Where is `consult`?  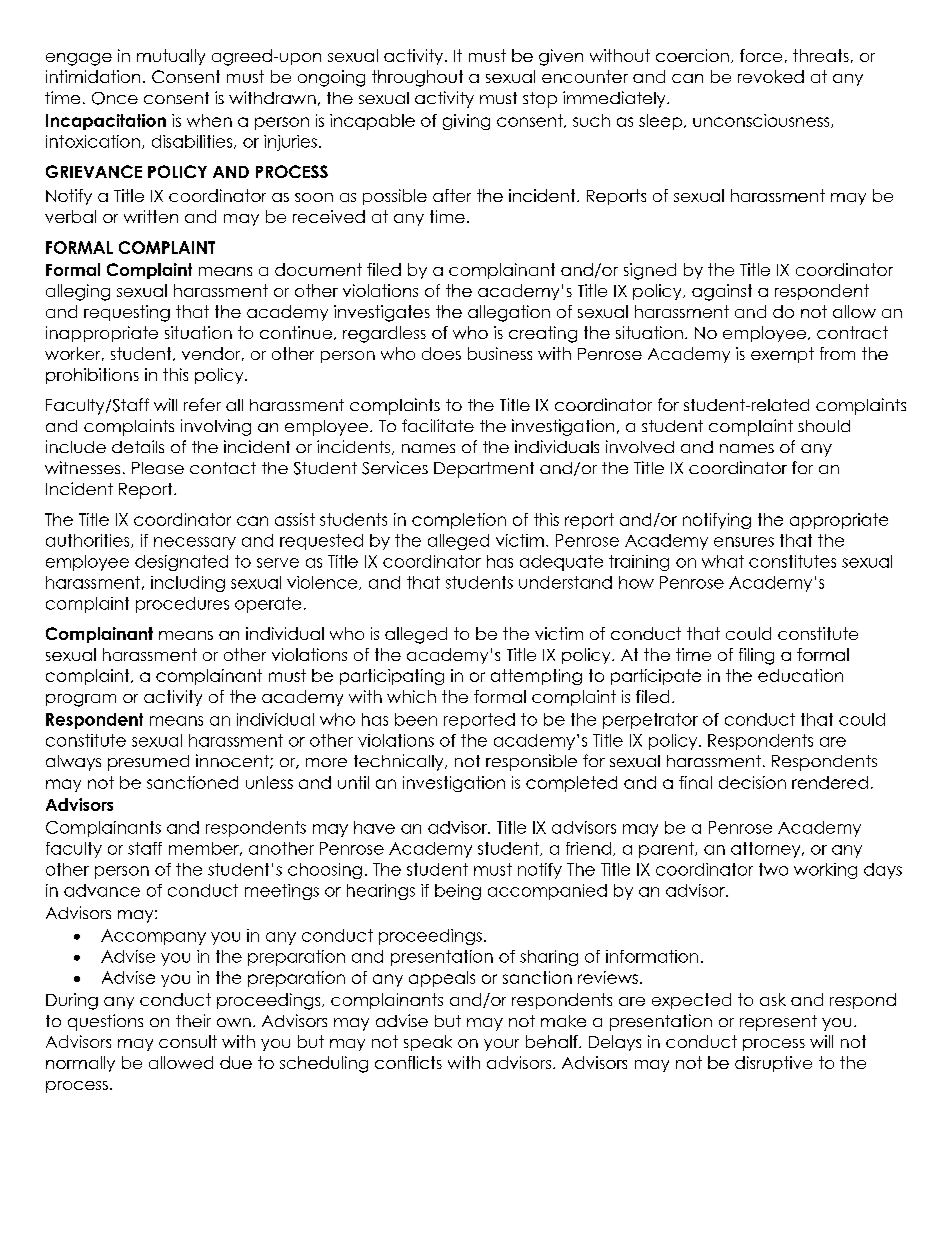 consult is located at coordinates (188, 1041).
